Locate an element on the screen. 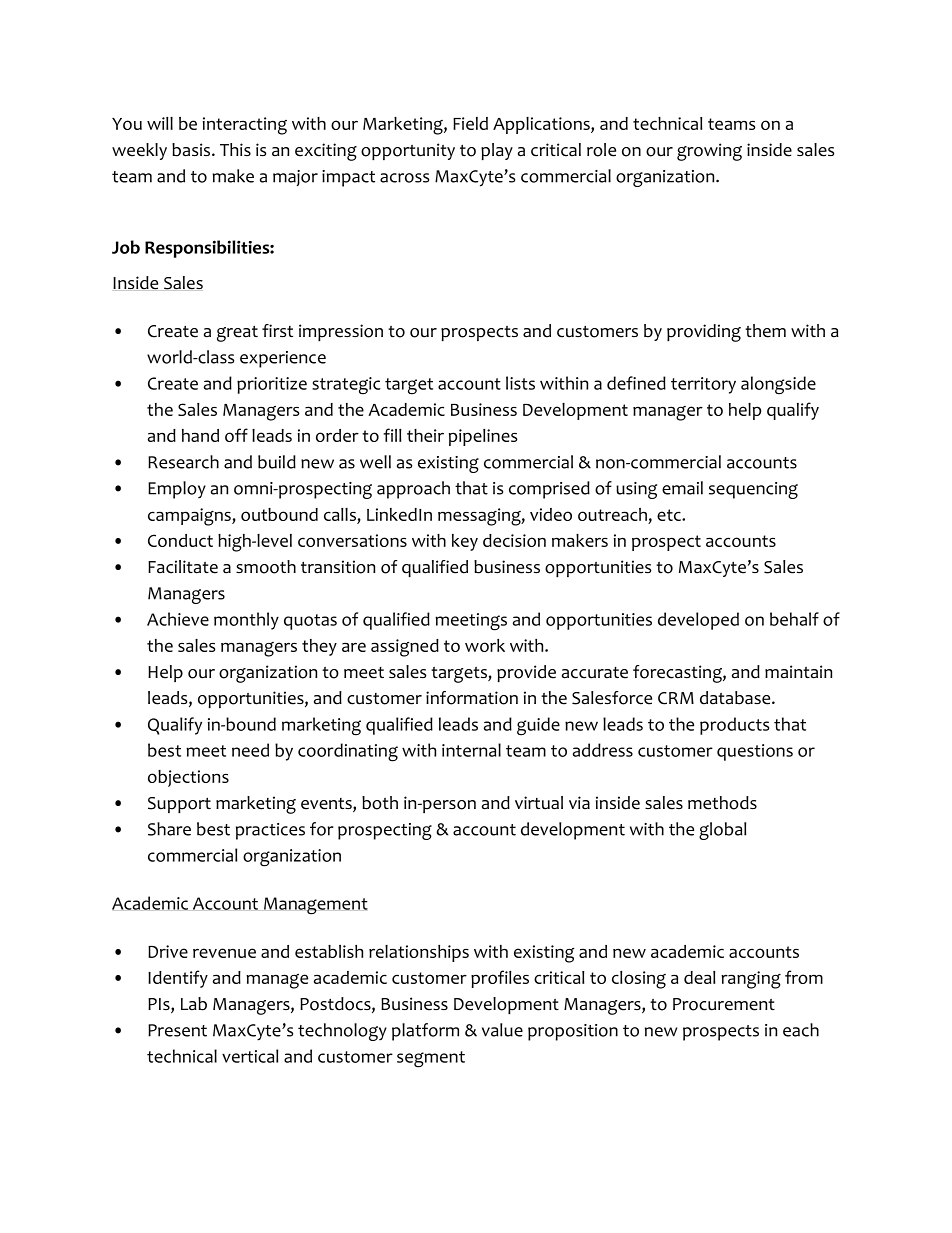 The image size is (952, 1233). play is located at coordinates (497, 151).
